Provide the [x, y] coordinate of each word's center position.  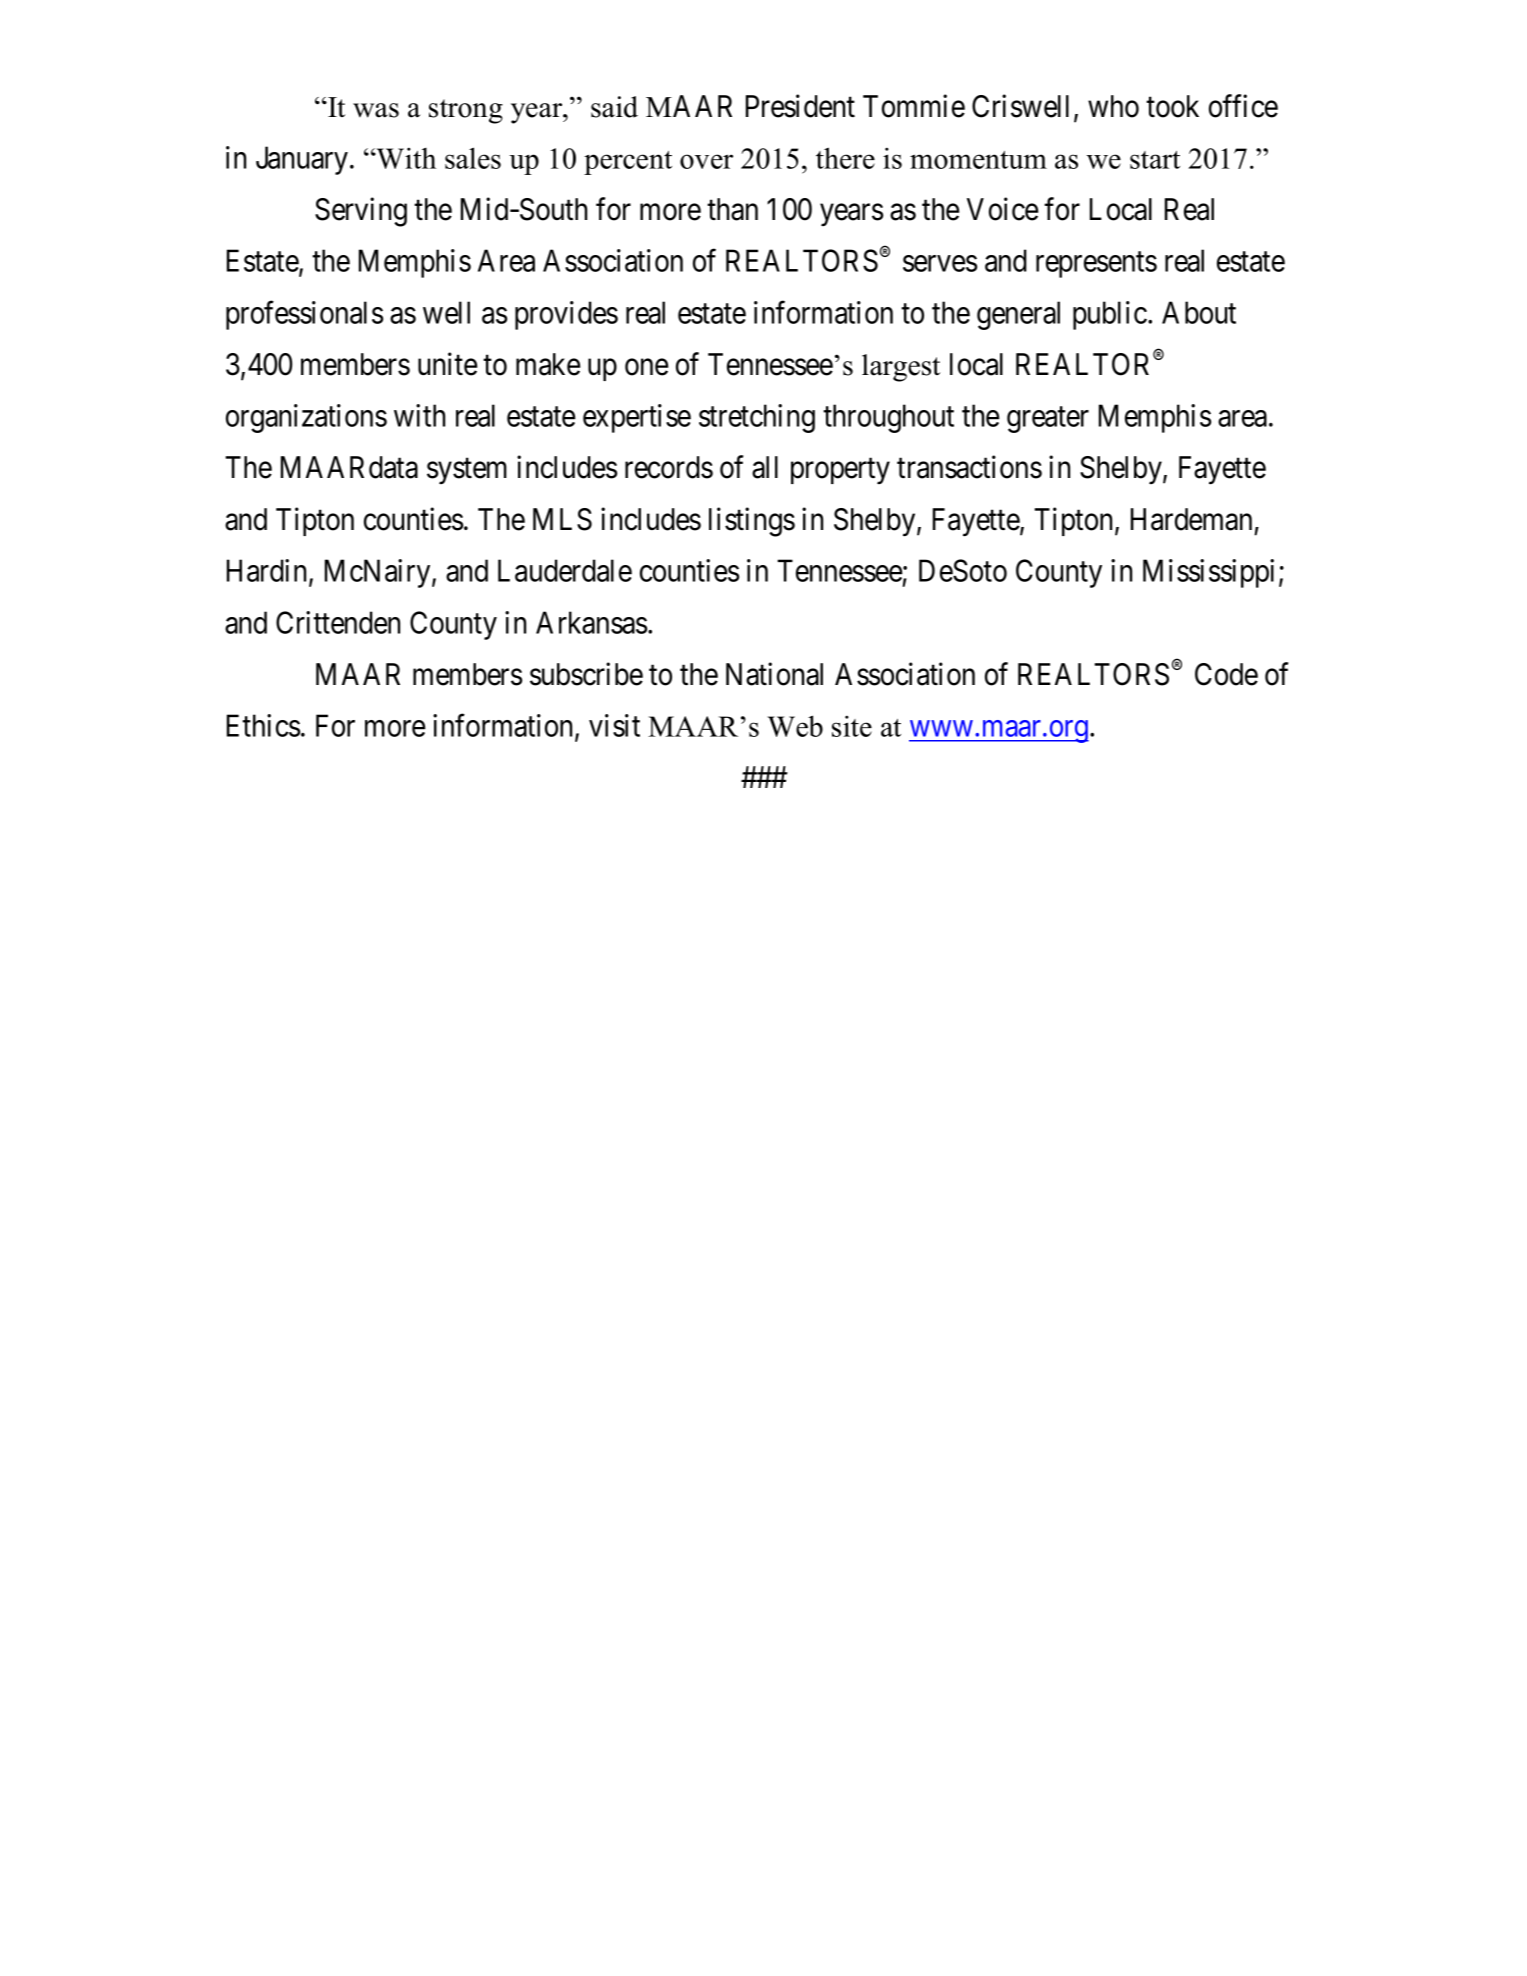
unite [447, 364]
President [800, 106]
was [376, 110]
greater [1048, 420]
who [1113, 106]
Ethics [263, 725]
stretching [757, 418]
